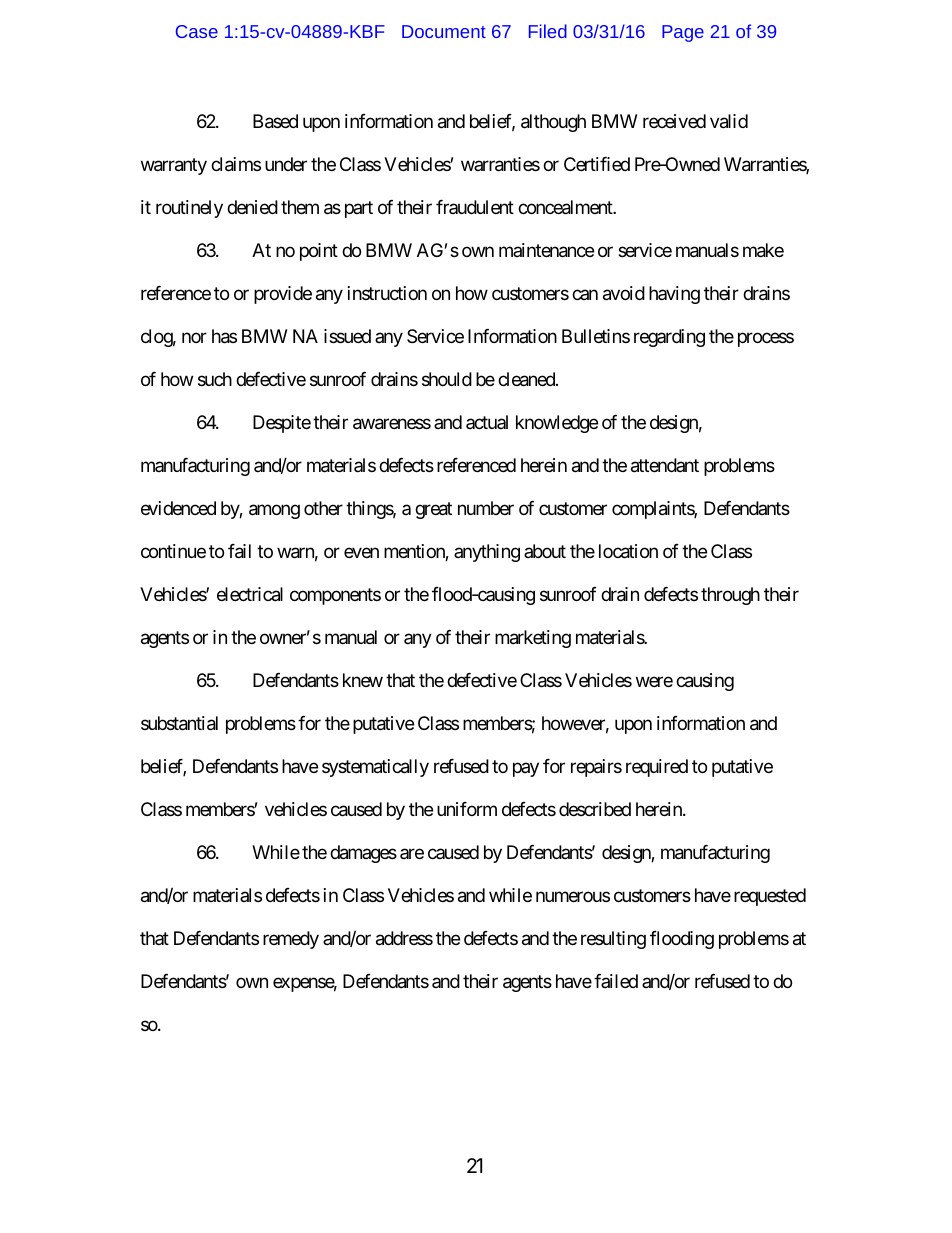  I want to click on having, so click(674, 295).
